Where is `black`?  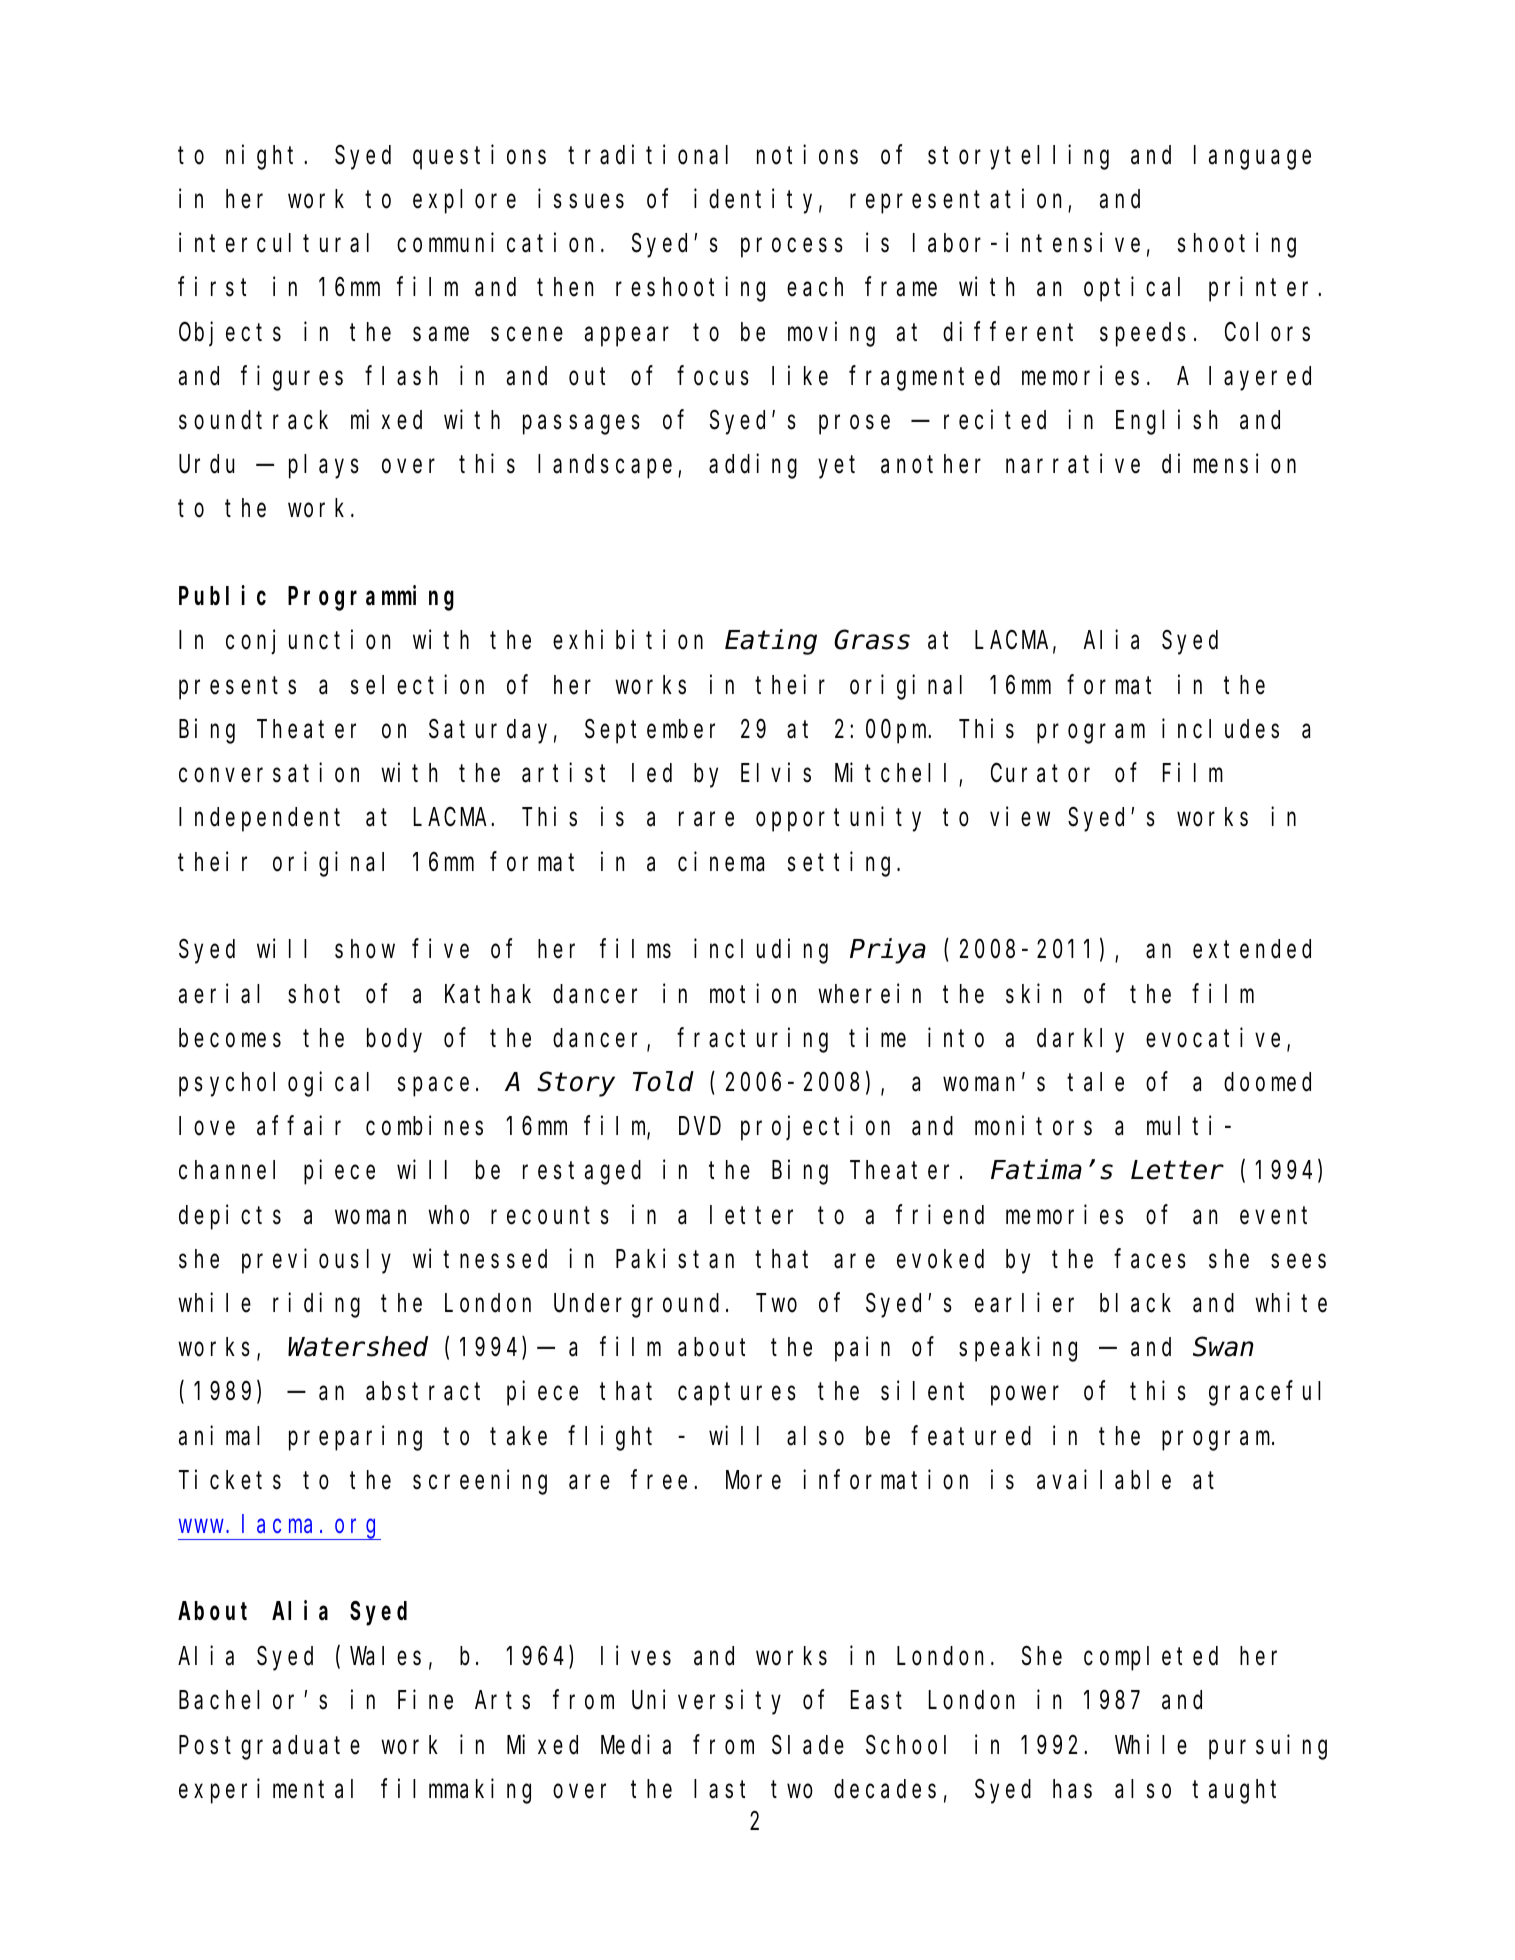 black is located at coordinates (1135, 1303).
